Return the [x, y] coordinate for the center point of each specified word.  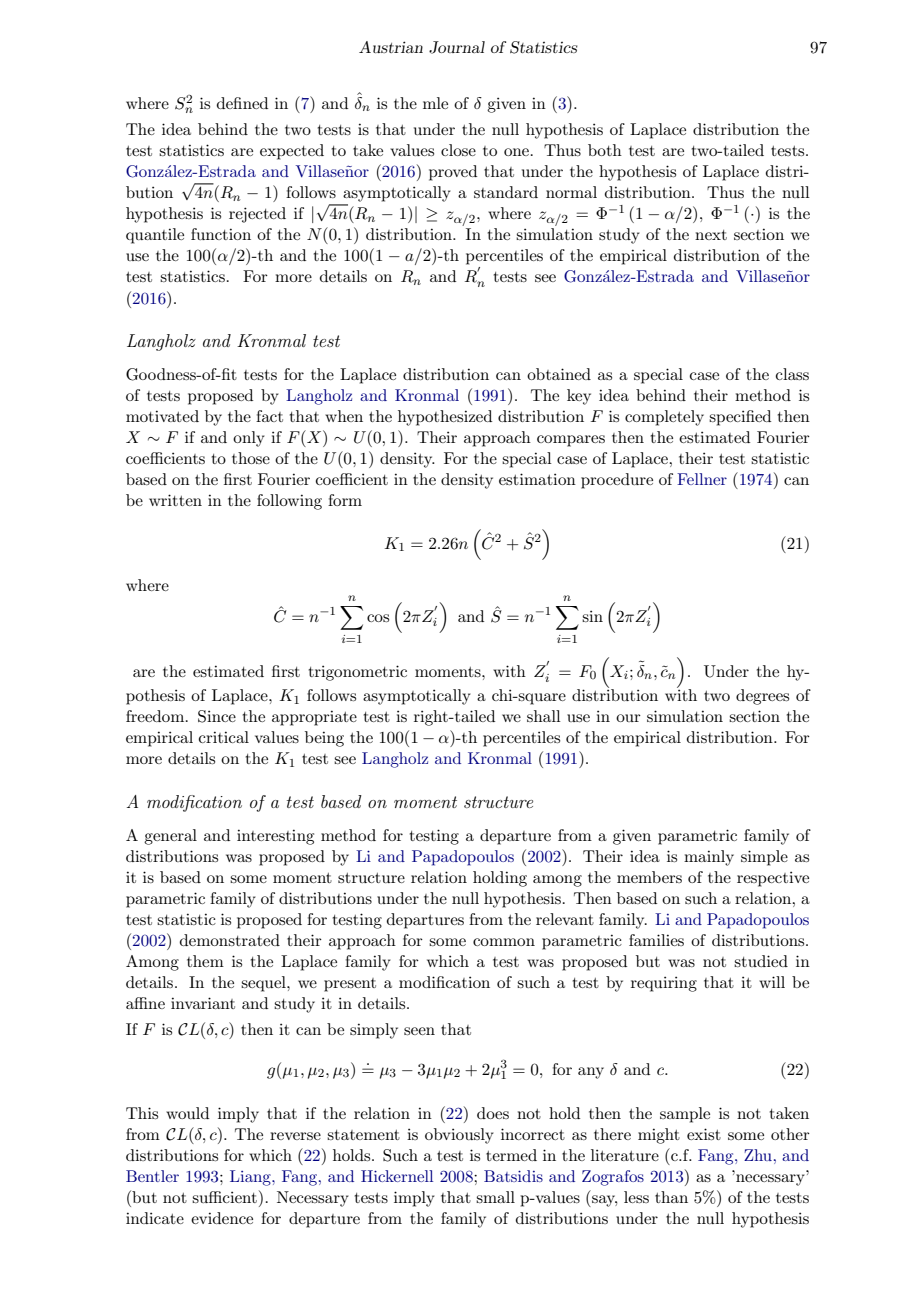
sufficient [224, 1197]
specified [740, 418]
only [249, 439]
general [170, 837]
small [495, 1197]
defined [242, 103]
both [605, 150]
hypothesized [445, 418]
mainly [709, 858]
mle [435, 103]
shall [544, 716]
